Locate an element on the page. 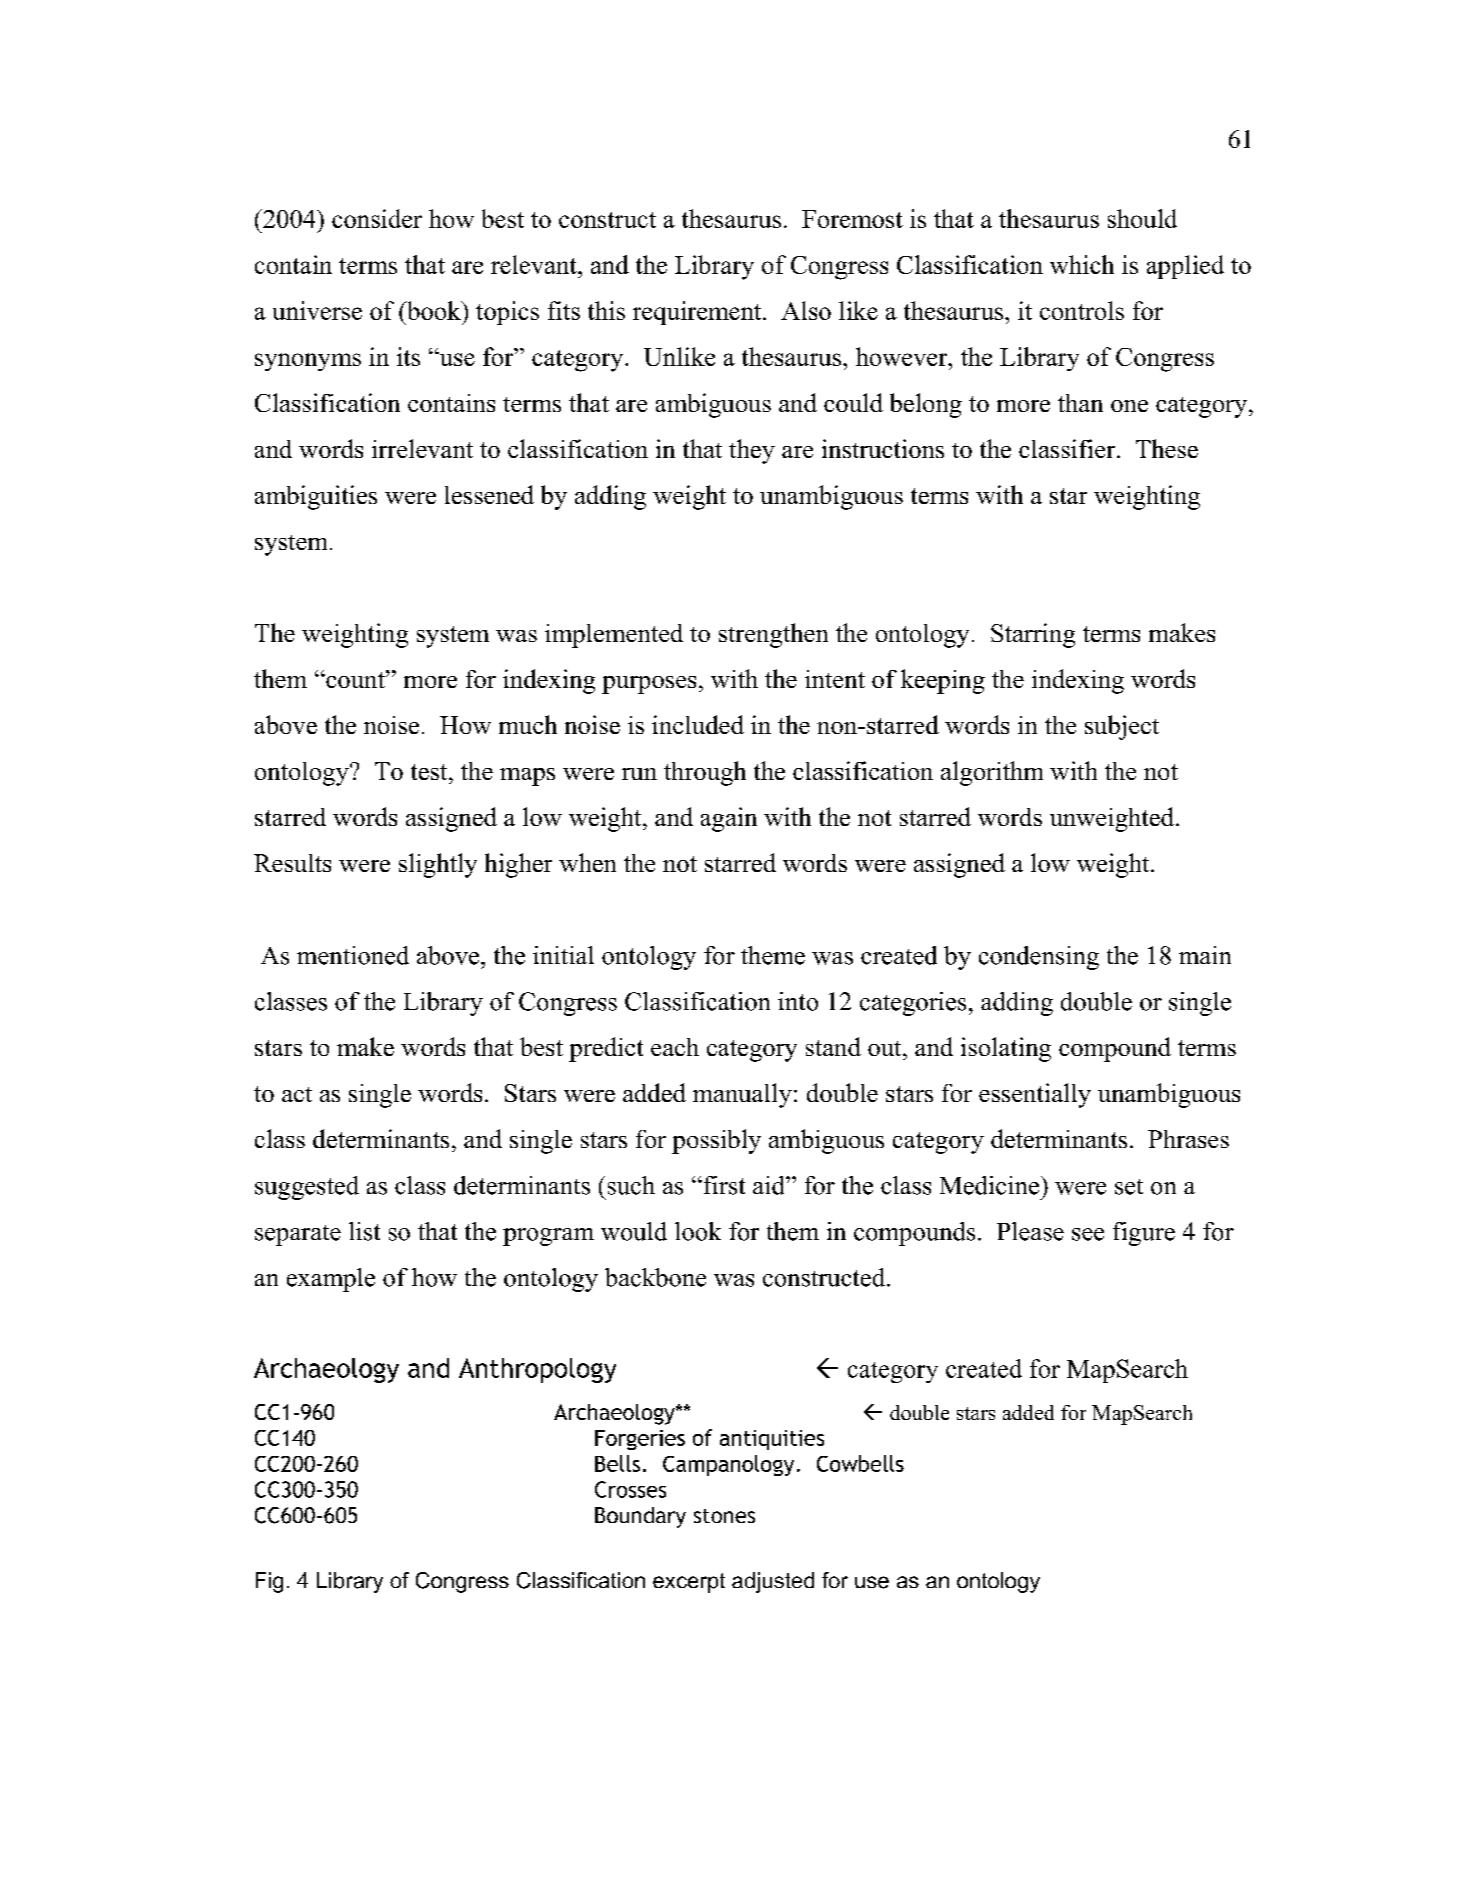 This image has height=1900, width=1468. which is located at coordinates (1082, 264).
